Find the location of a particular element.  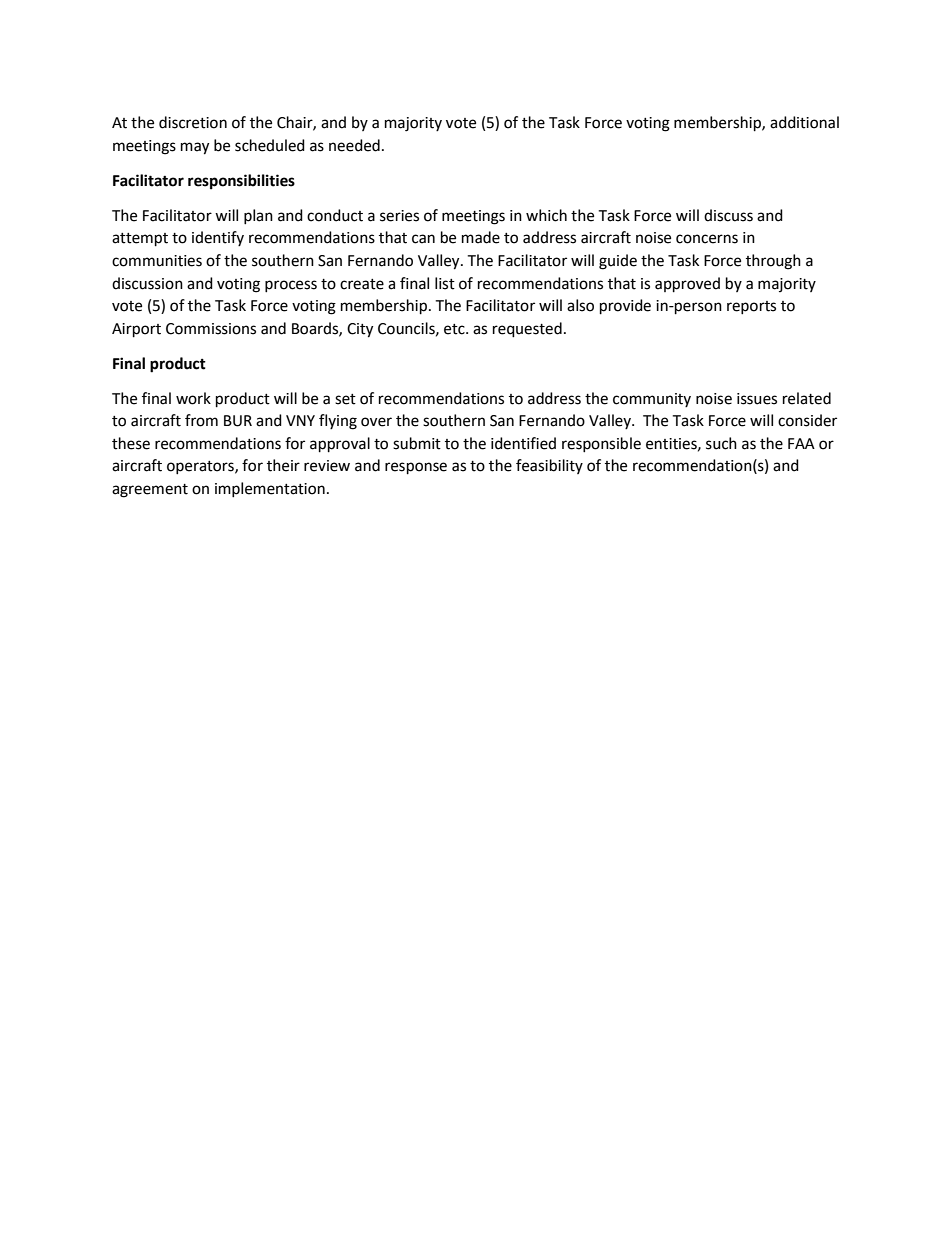

concerns is located at coordinates (707, 239).
